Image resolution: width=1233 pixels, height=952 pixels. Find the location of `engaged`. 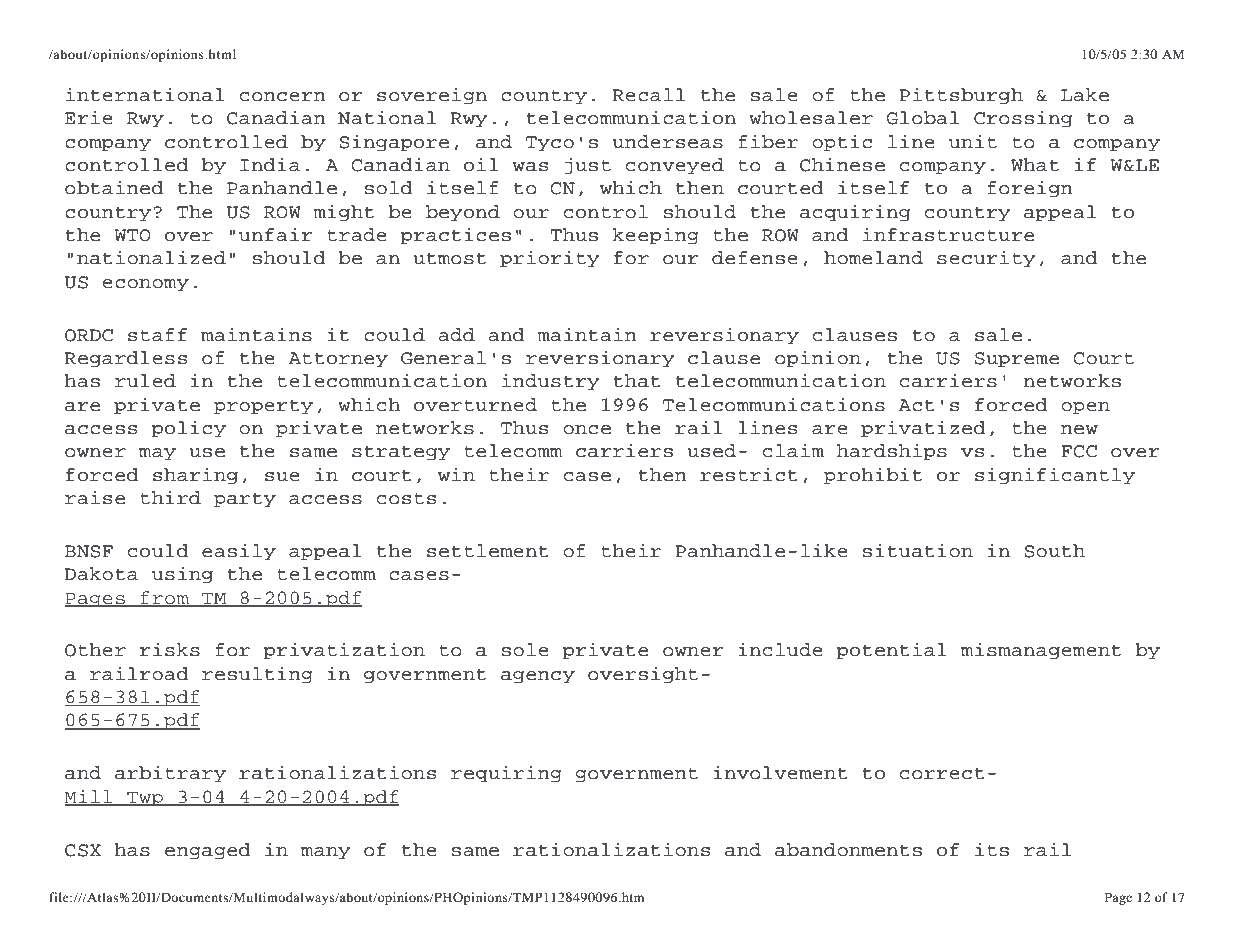

engaged is located at coordinates (208, 851).
